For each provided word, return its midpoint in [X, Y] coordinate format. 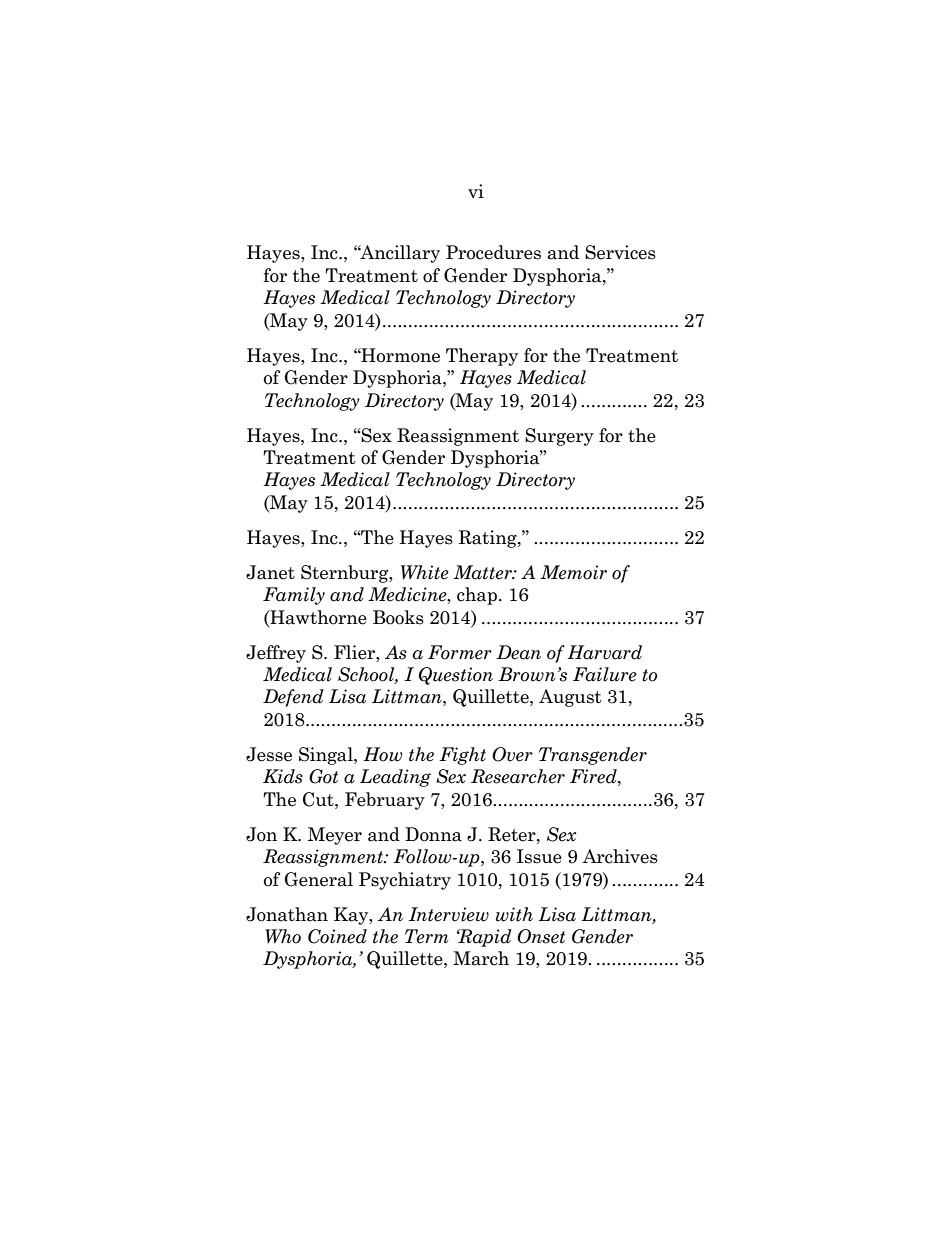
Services [620, 252]
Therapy [482, 357]
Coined [337, 936]
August [570, 698]
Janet [270, 572]
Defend [293, 698]
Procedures [493, 252]
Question [455, 676]
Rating [488, 539]
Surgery [559, 437]
